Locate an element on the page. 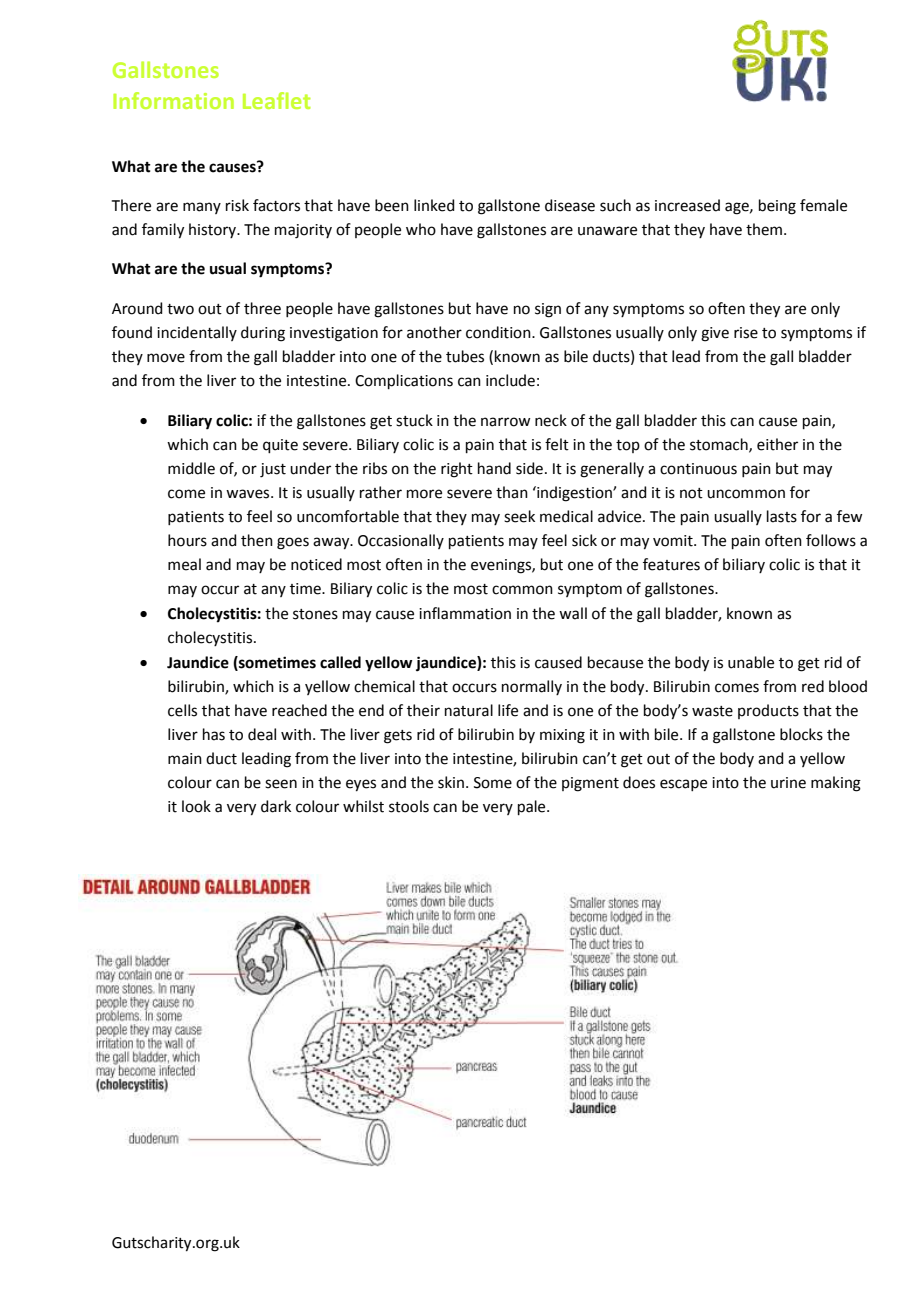  being is located at coordinates (777, 207).
